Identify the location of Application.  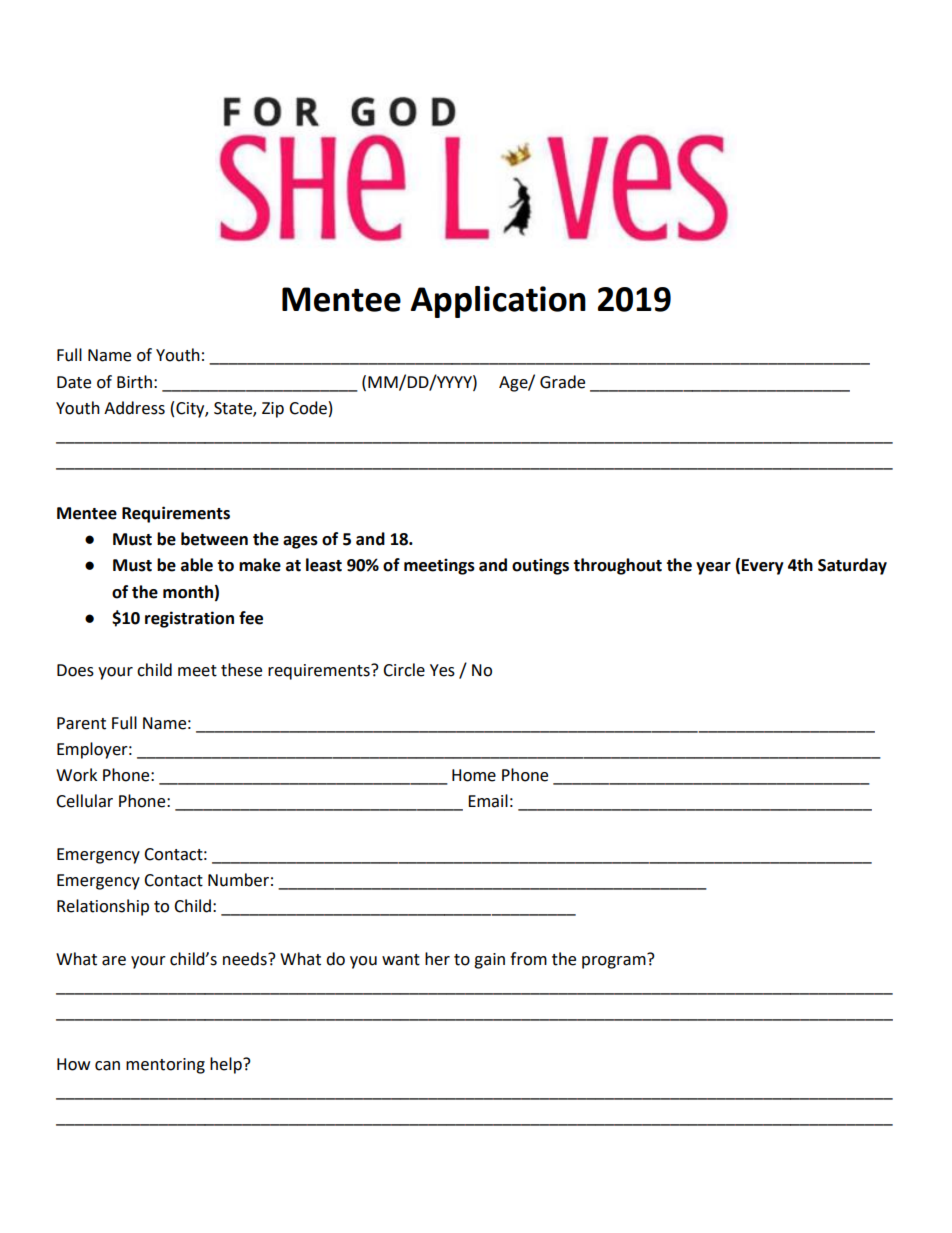
(498, 302).
